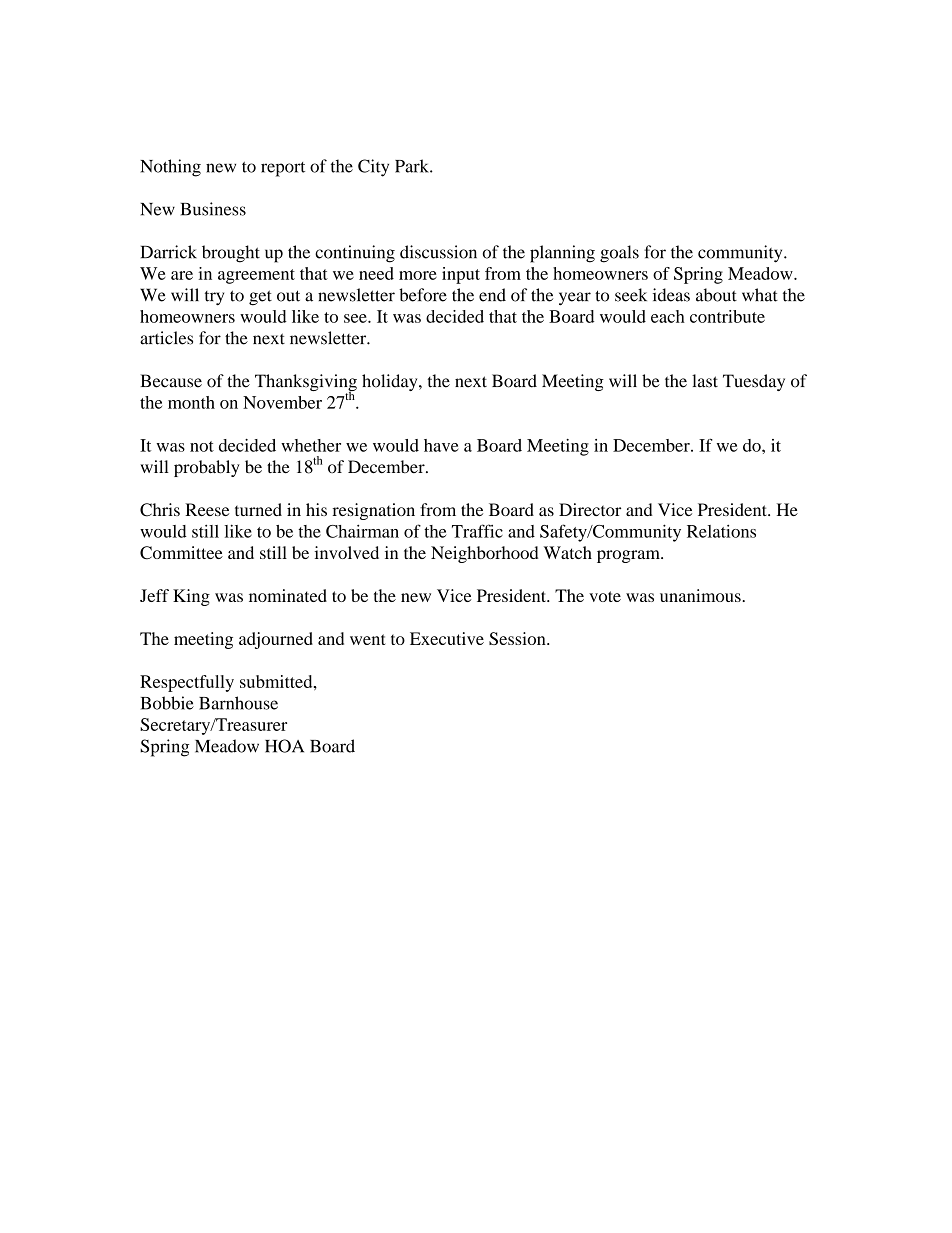 Image resolution: width=952 pixels, height=1233 pixels. What do you see at coordinates (721, 531) in the image?
I see `Relations` at bounding box center [721, 531].
